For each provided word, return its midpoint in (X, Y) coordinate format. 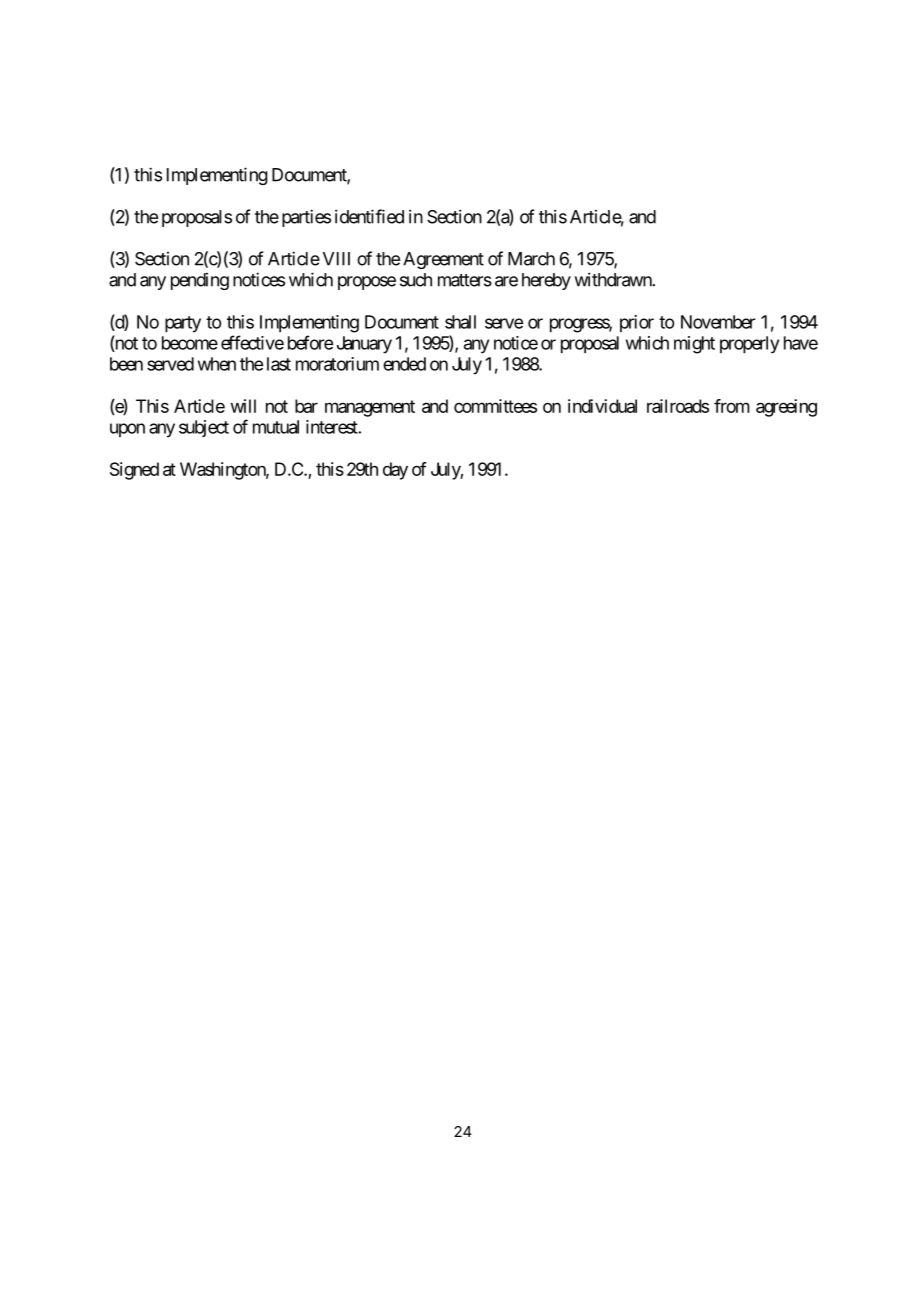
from (732, 406)
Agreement (443, 260)
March (531, 259)
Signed (134, 471)
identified (369, 216)
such (416, 280)
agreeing (786, 408)
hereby (546, 281)
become (190, 343)
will (243, 406)
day (395, 471)
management (370, 408)
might (694, 345)
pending (200, 281)
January (364, 345)
